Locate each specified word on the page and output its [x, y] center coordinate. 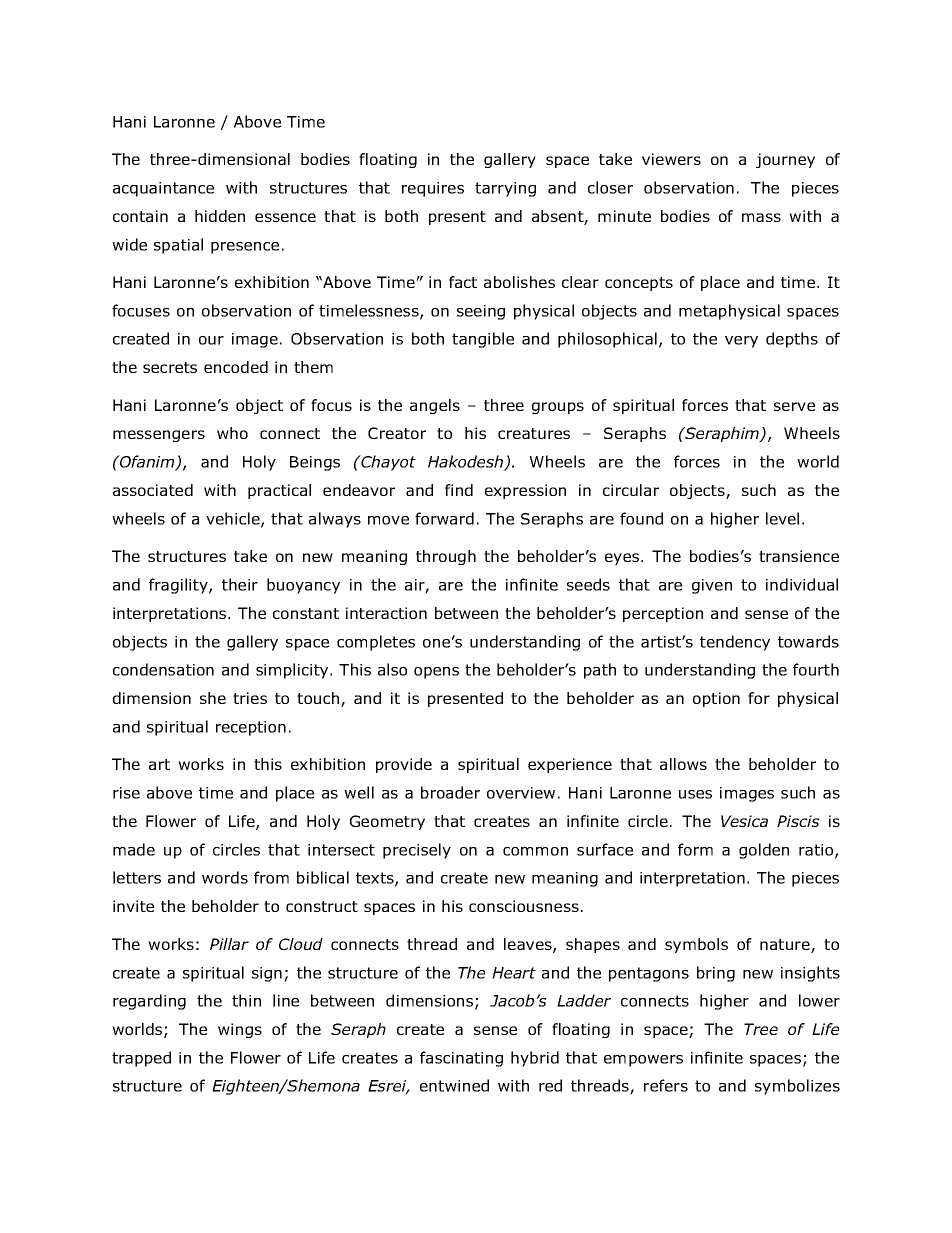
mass [761, 217]
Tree [761, 1029]
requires [433, 189]
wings [240, 1030]
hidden [220, 216]
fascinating [461, 1059]
